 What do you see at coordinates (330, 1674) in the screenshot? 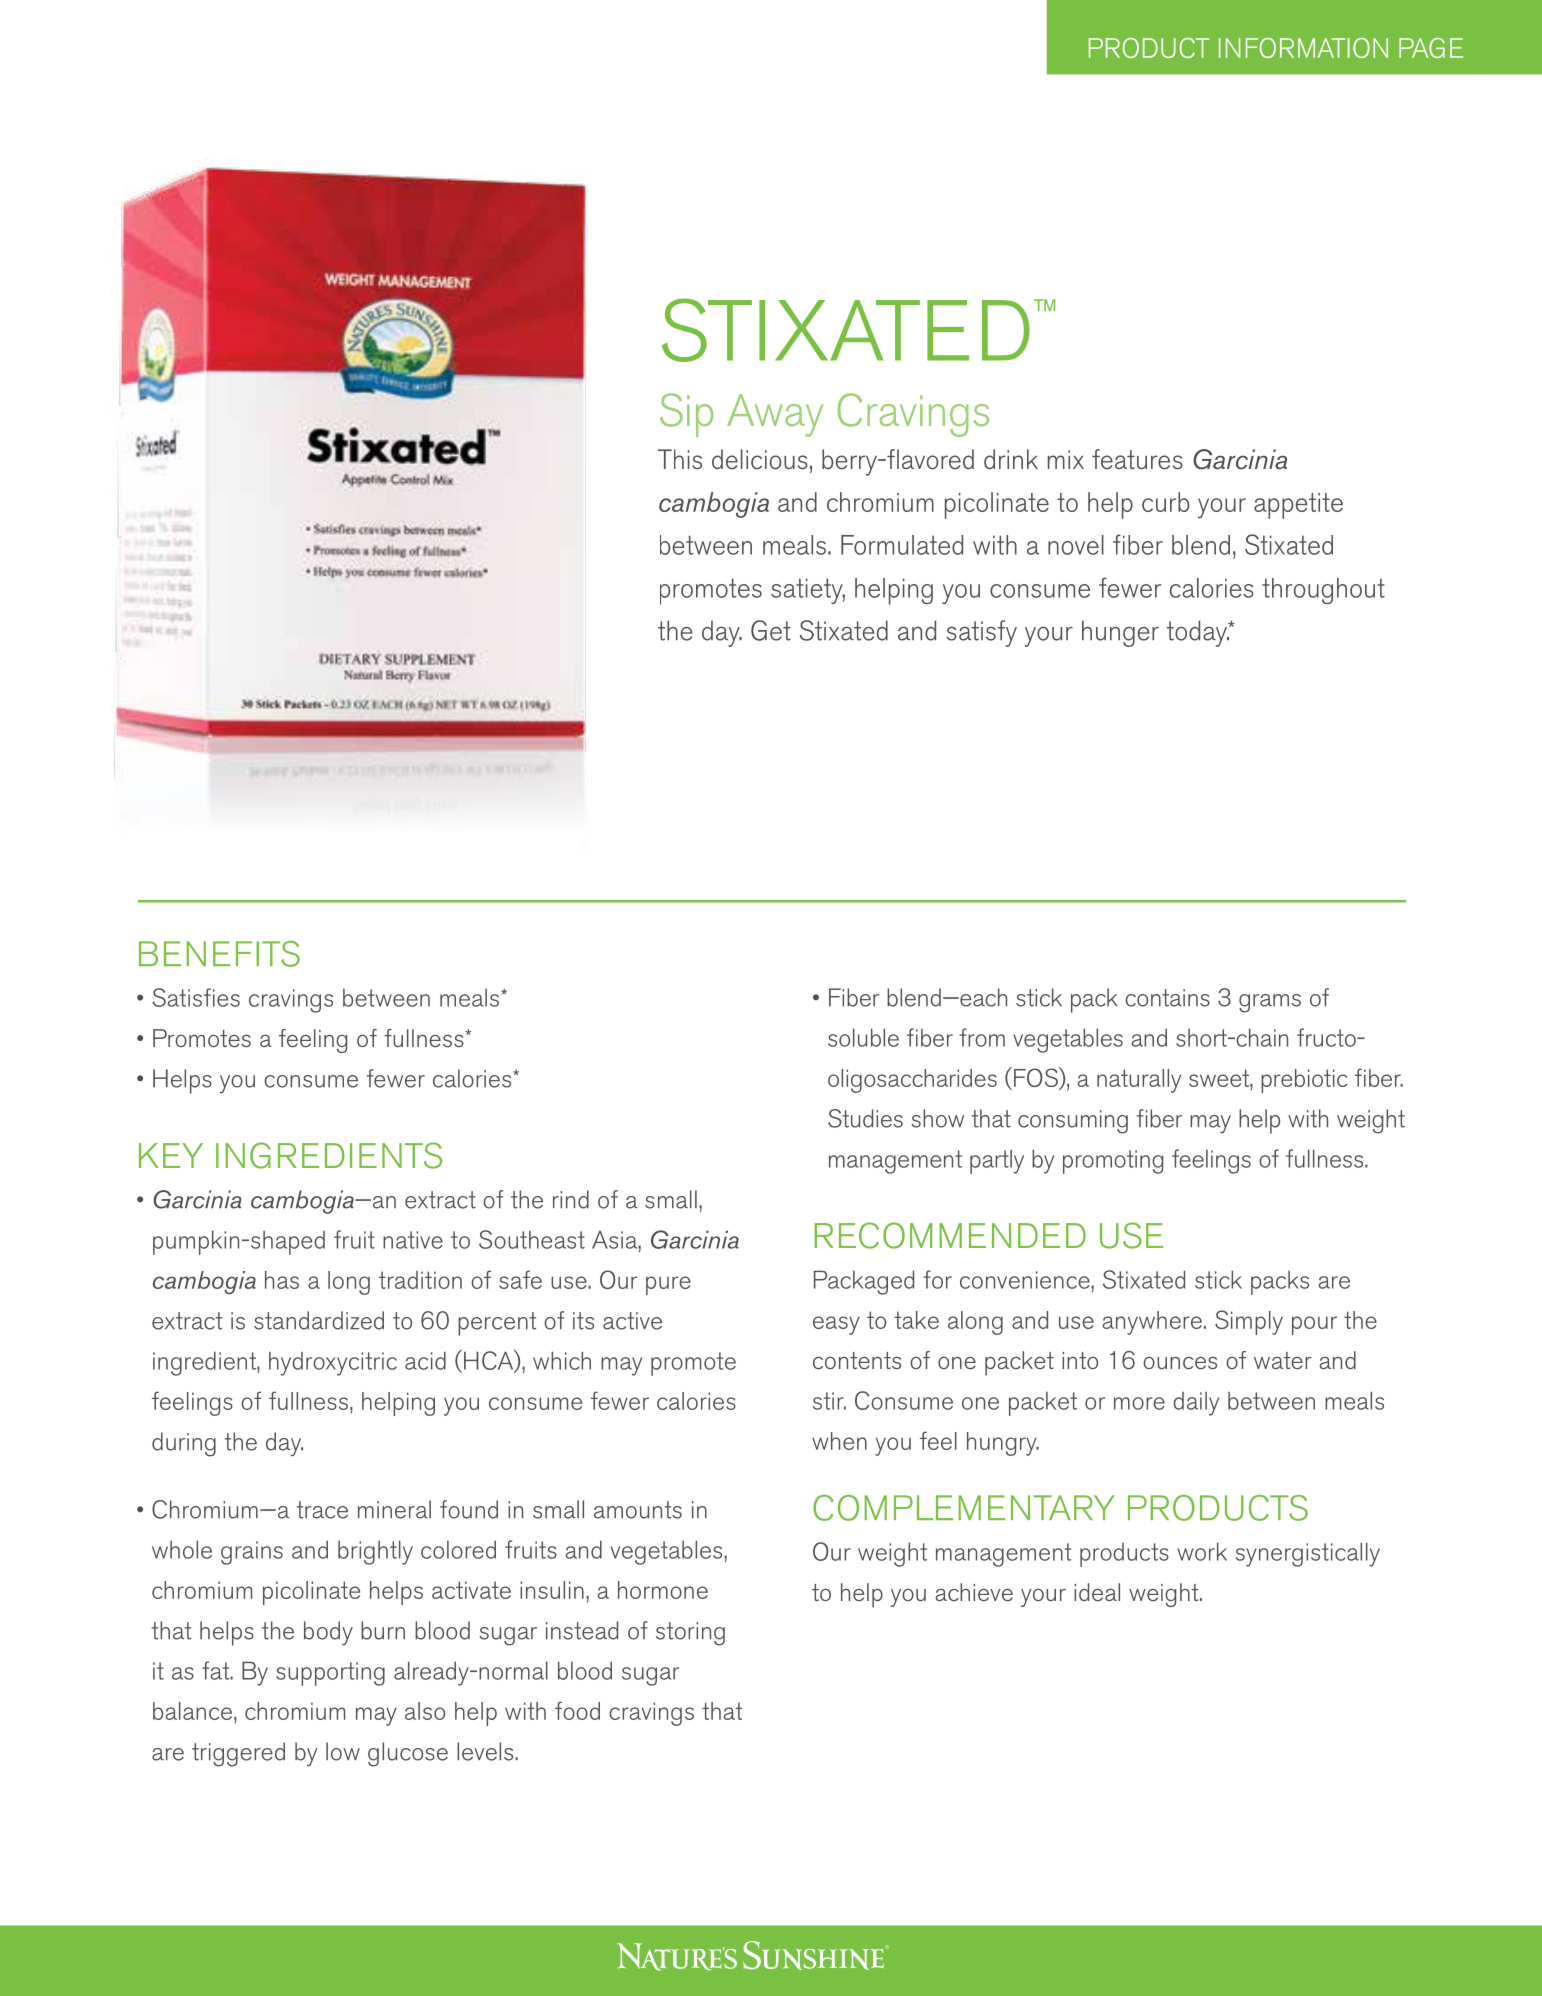
I see `supporting` at bounding box center [330, 1674].
